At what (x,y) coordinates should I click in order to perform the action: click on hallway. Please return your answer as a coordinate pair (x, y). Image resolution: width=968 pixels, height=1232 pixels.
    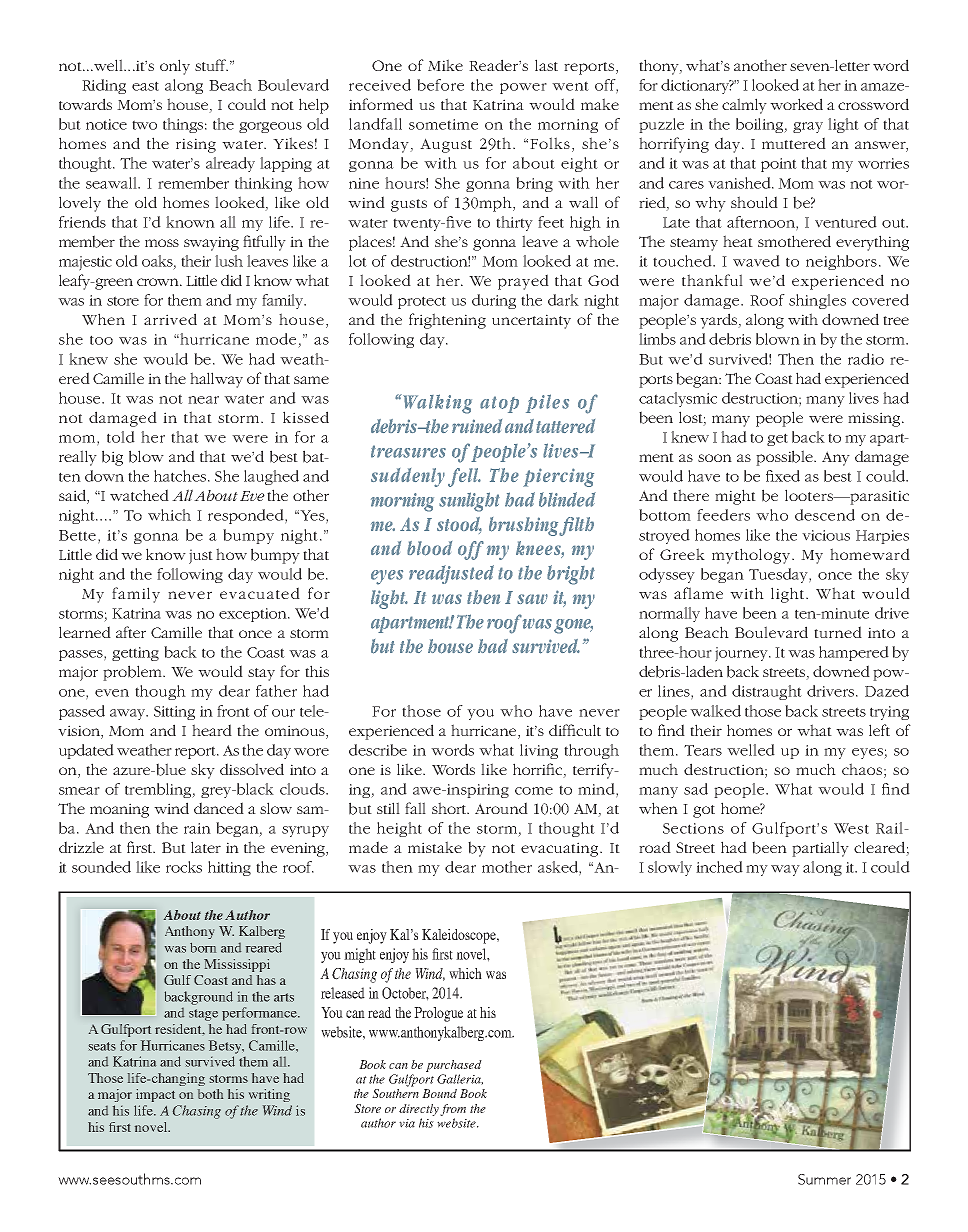
    Looking at the image, I should click on (216, 380).
